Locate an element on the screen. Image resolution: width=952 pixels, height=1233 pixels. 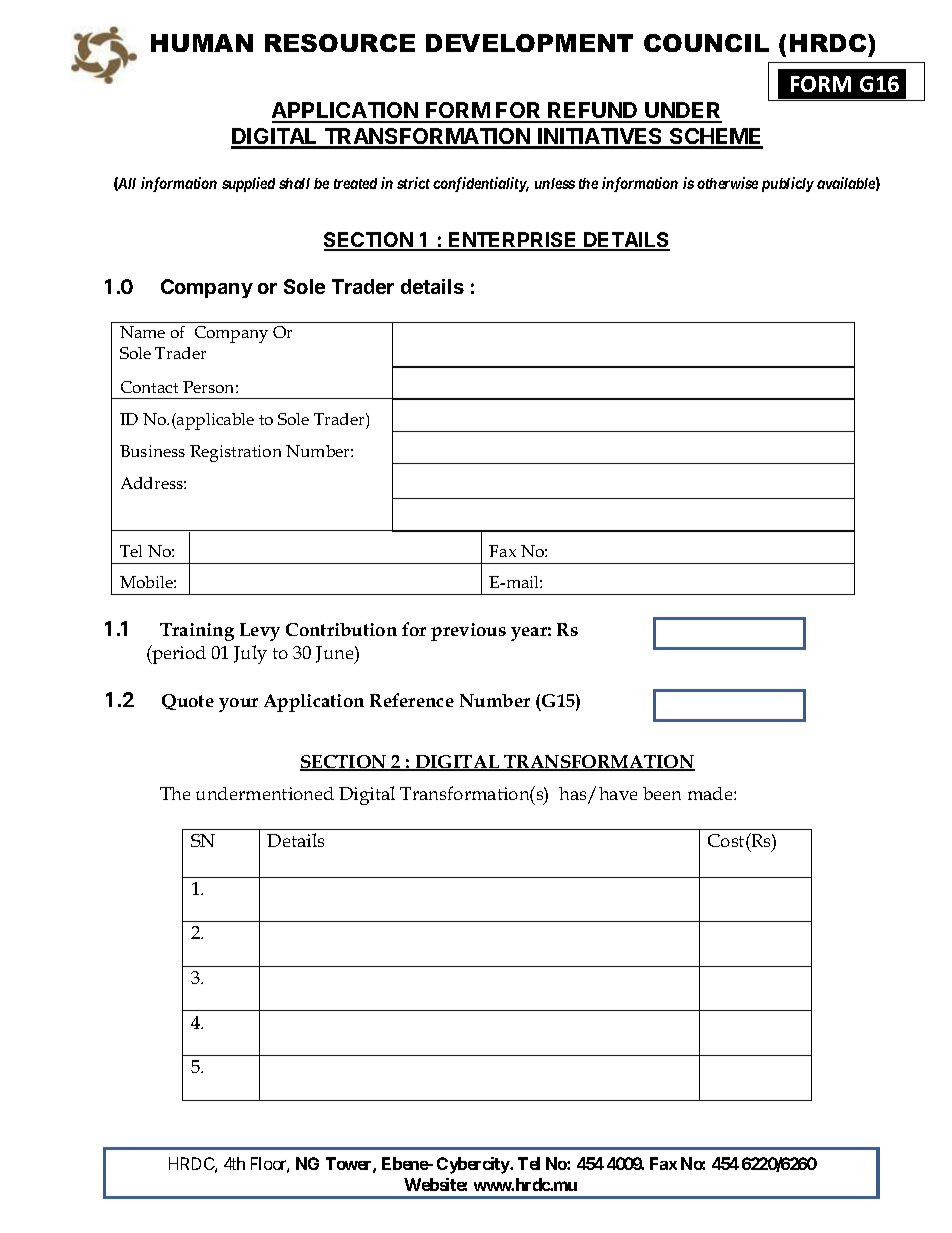
otherwise is located at coordinates (727, 183).
